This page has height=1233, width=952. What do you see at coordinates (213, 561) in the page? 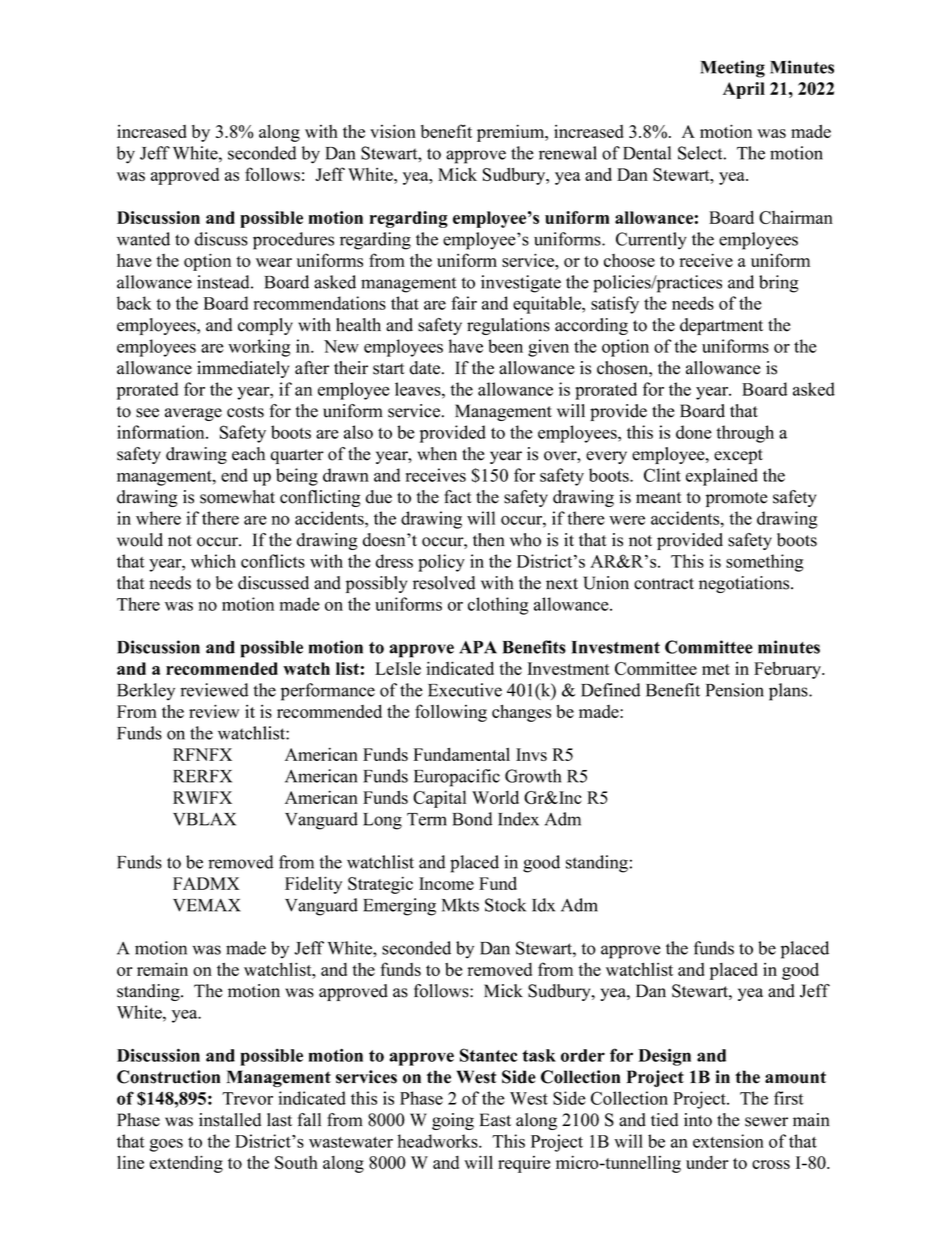
I see `which` at bounding box center [213, 561].
